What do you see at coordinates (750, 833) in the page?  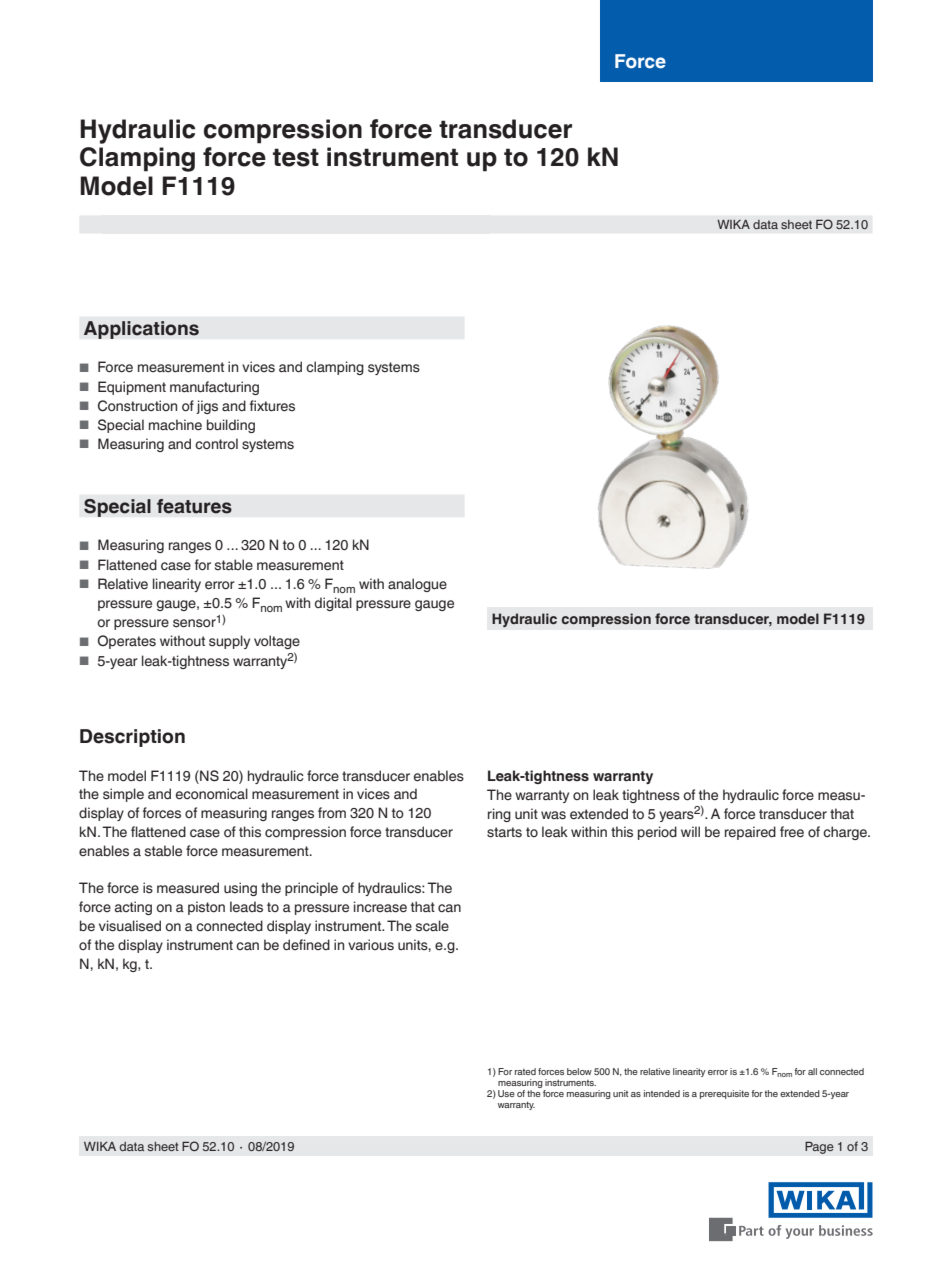 I see `repaired` at bounding box center [750, 833].
